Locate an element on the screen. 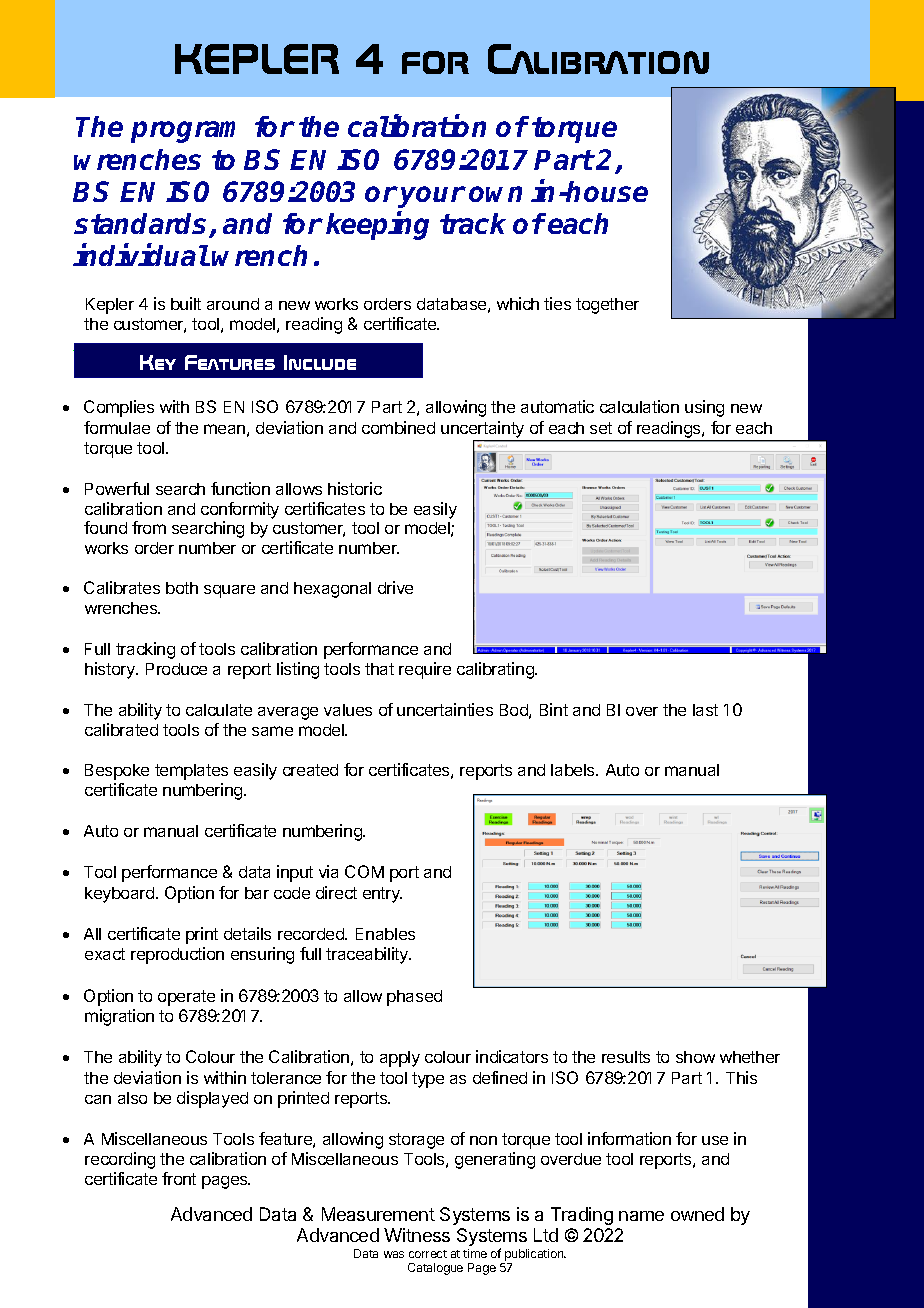  standards is located at coordinates (142, 225).
